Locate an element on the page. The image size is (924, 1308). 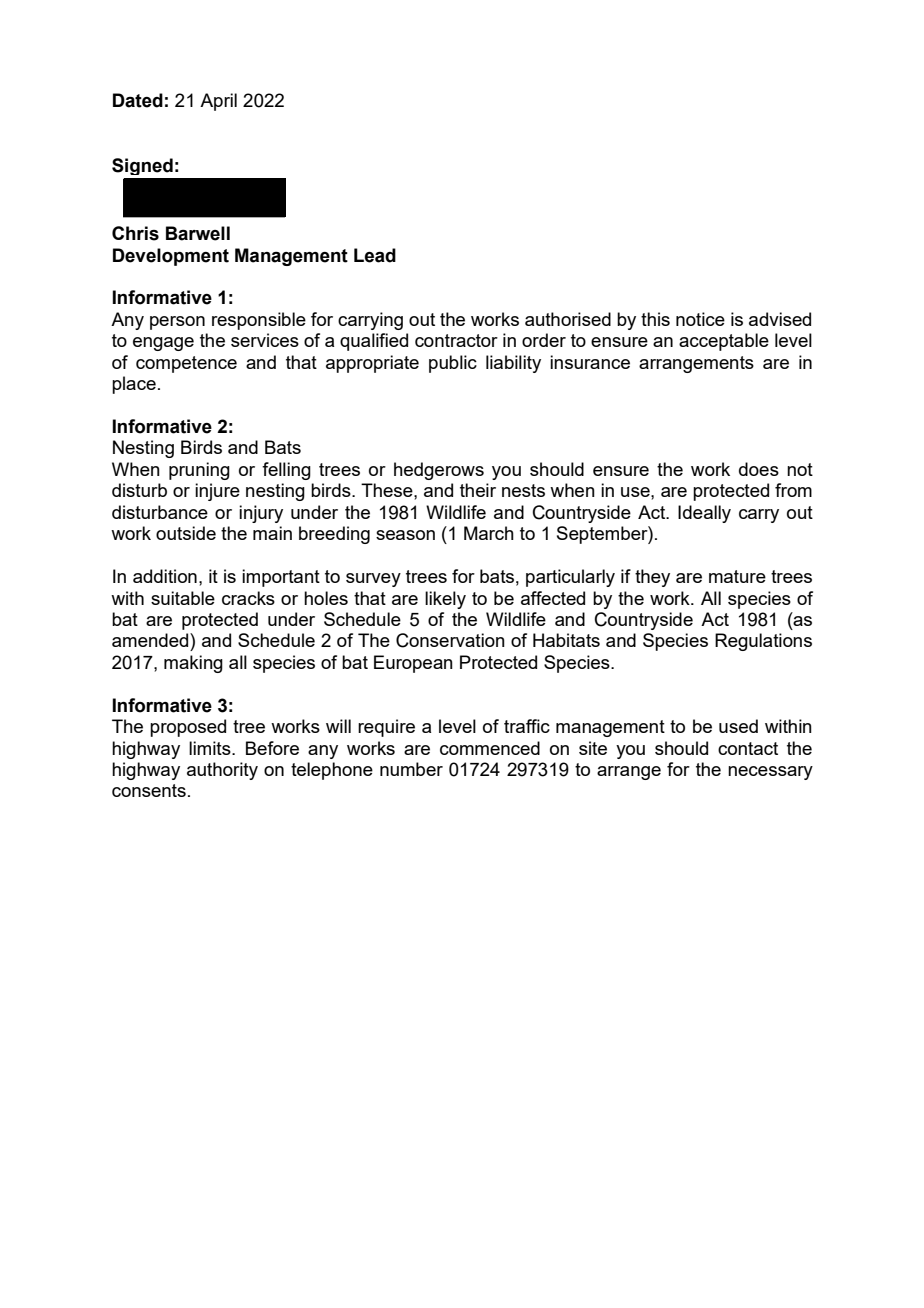
pruning is located at coordinates (199, 471).
